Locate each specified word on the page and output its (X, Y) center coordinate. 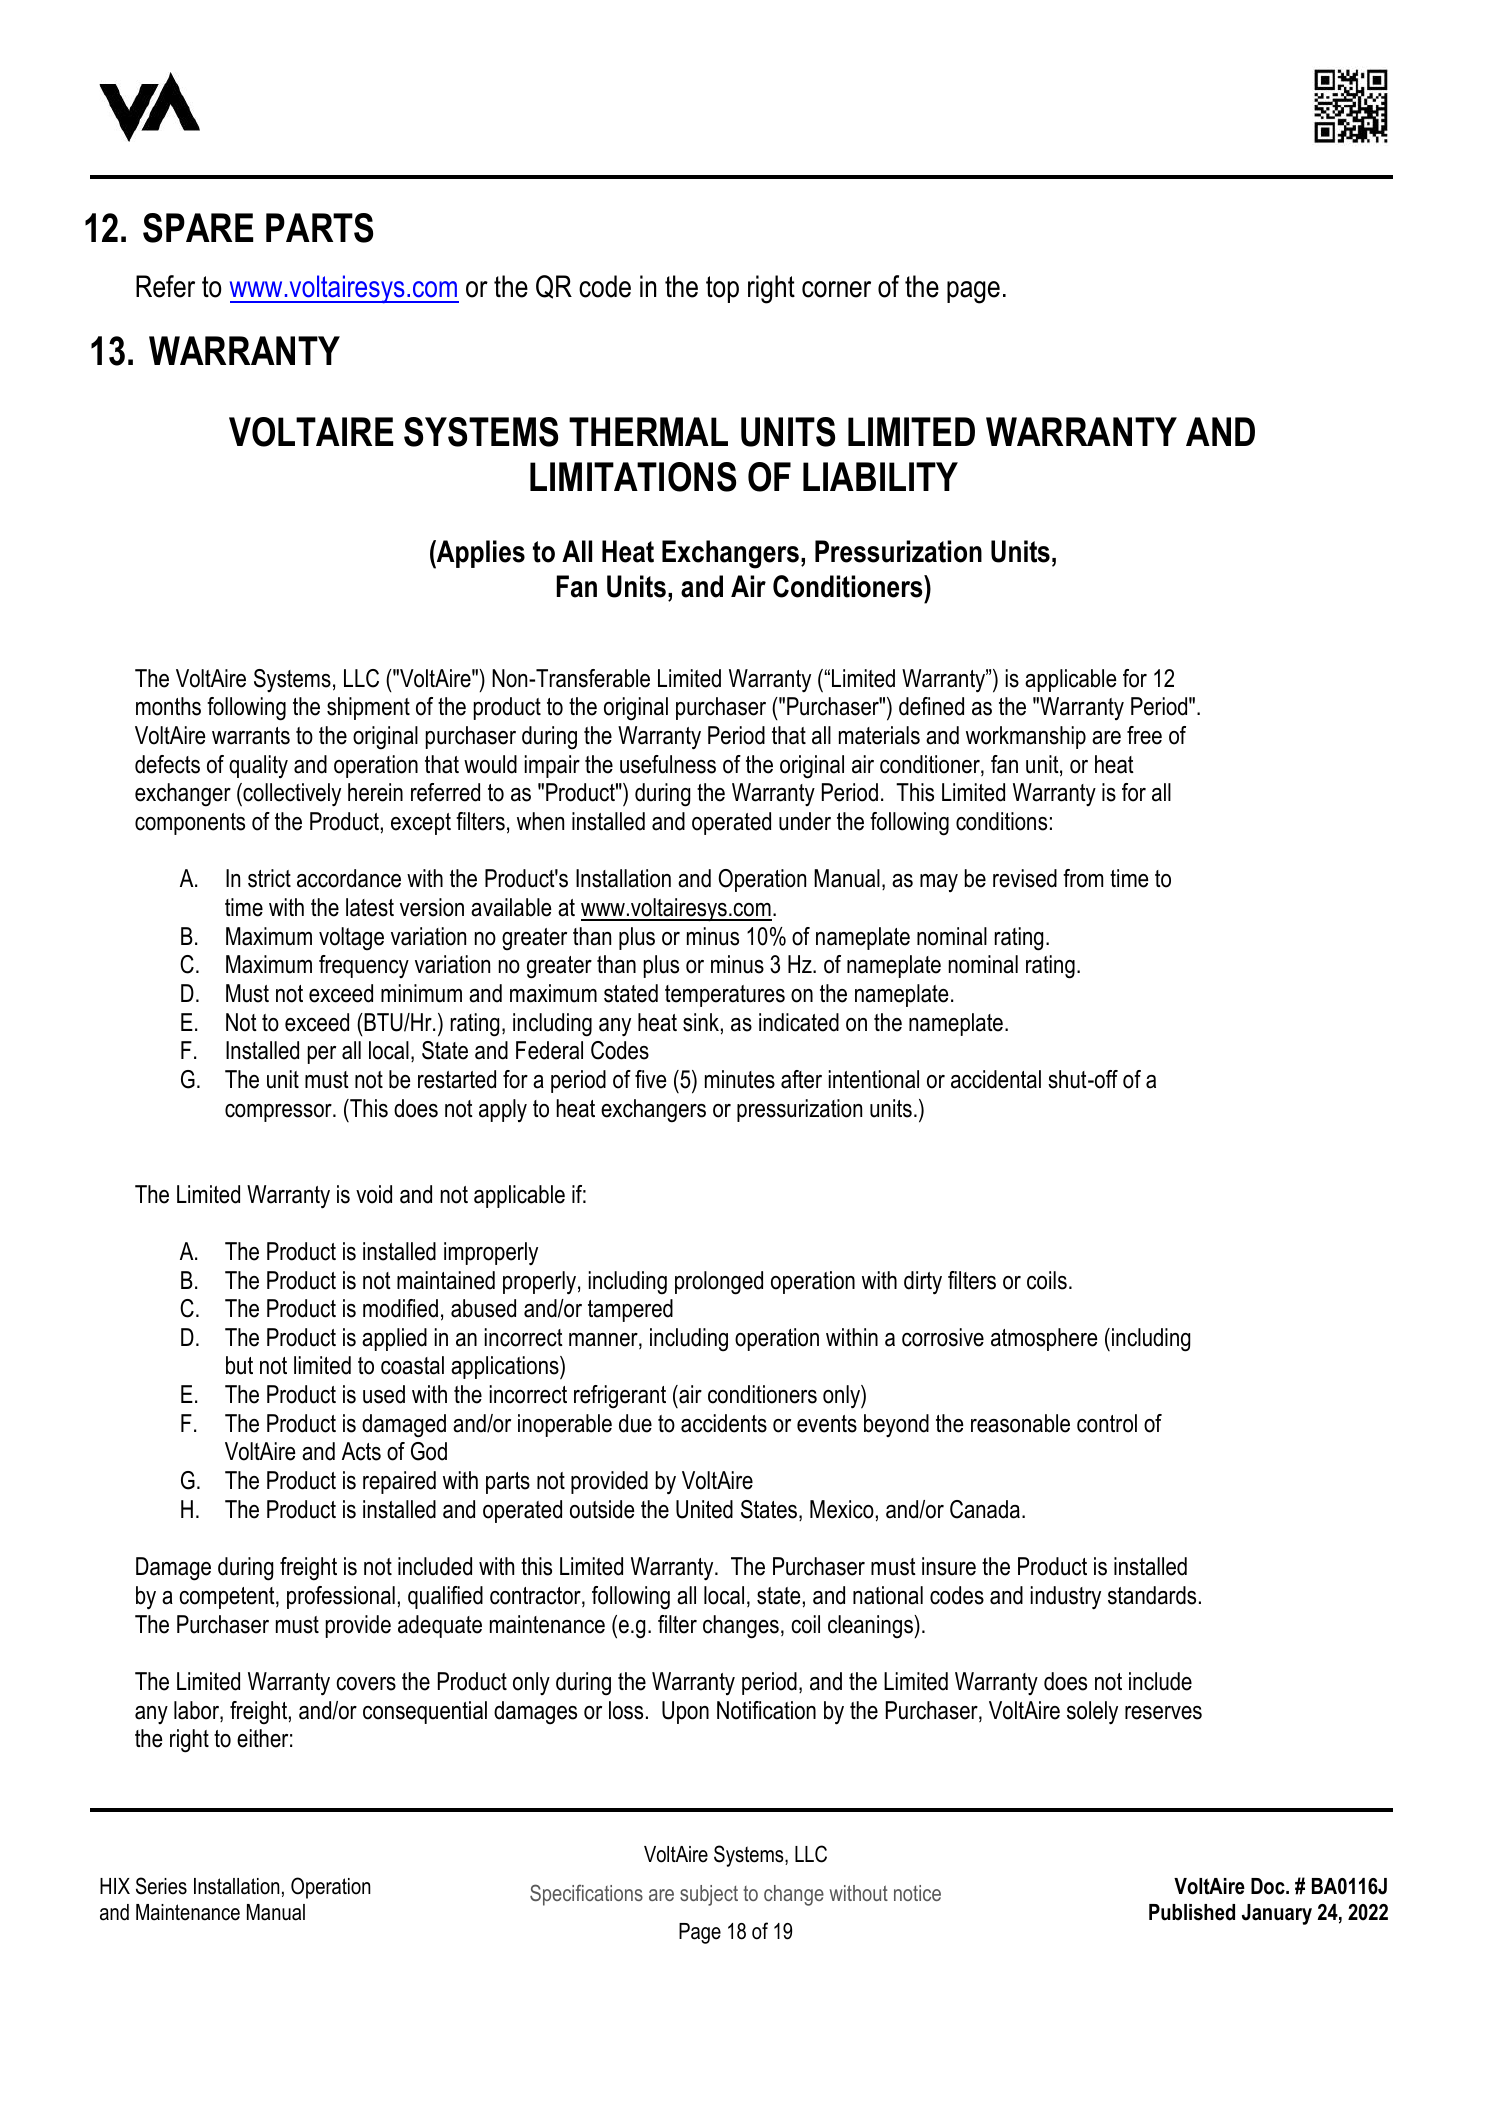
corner (836, 289)
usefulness (668, 764)
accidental (996, 1079)
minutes (740, 1079)
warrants (251, 736)
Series (161, 1886)
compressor (279, 1113)
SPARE (198, 228)
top (722, 289)
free (1144, 735)
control (1107, 1423)
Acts (361, 1451)
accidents (724, 1423)
